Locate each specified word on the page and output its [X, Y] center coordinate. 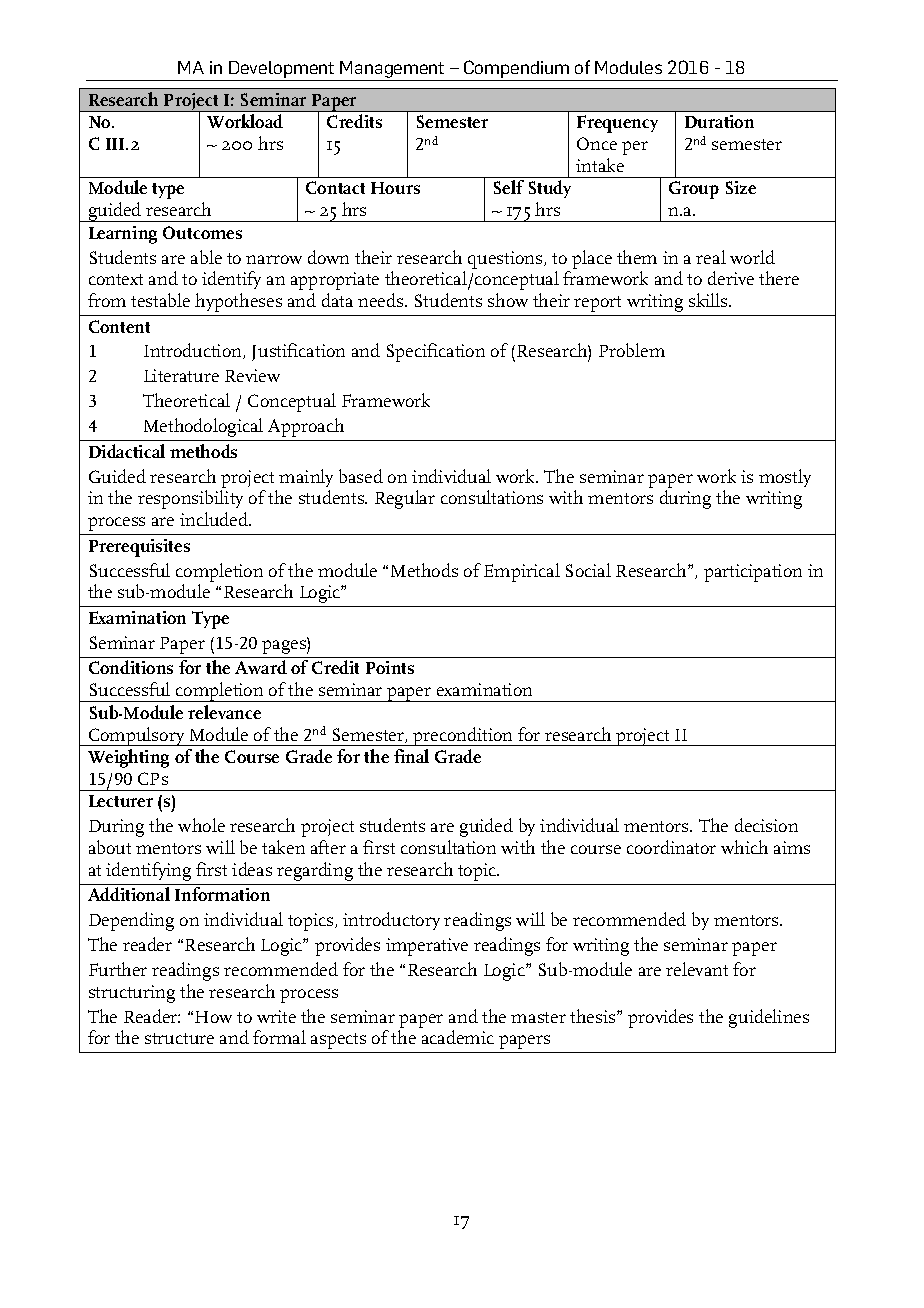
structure [179, 1038]
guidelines [769, 1018]
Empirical [522, 572]
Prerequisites [139, 548]
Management [393, 71]
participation [753, 573]
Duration [719, 121]
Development [282, 71]
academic [458, 1037]
